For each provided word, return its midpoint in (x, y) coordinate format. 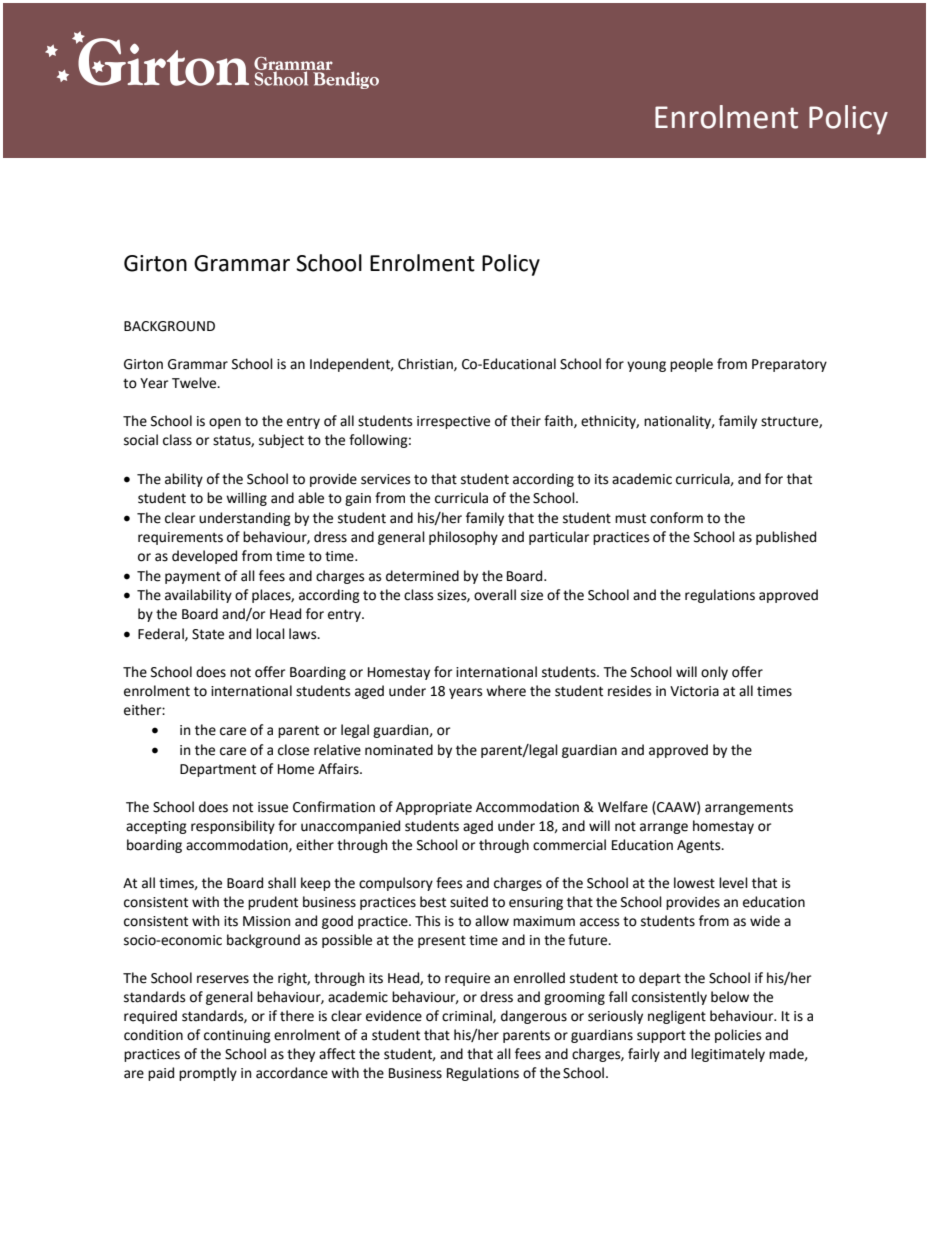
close (293, 750)
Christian (426, 364)
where (506, 691)
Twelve (195, 383)
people (691, 365)
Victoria (694, 691)
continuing (237, 1036)
